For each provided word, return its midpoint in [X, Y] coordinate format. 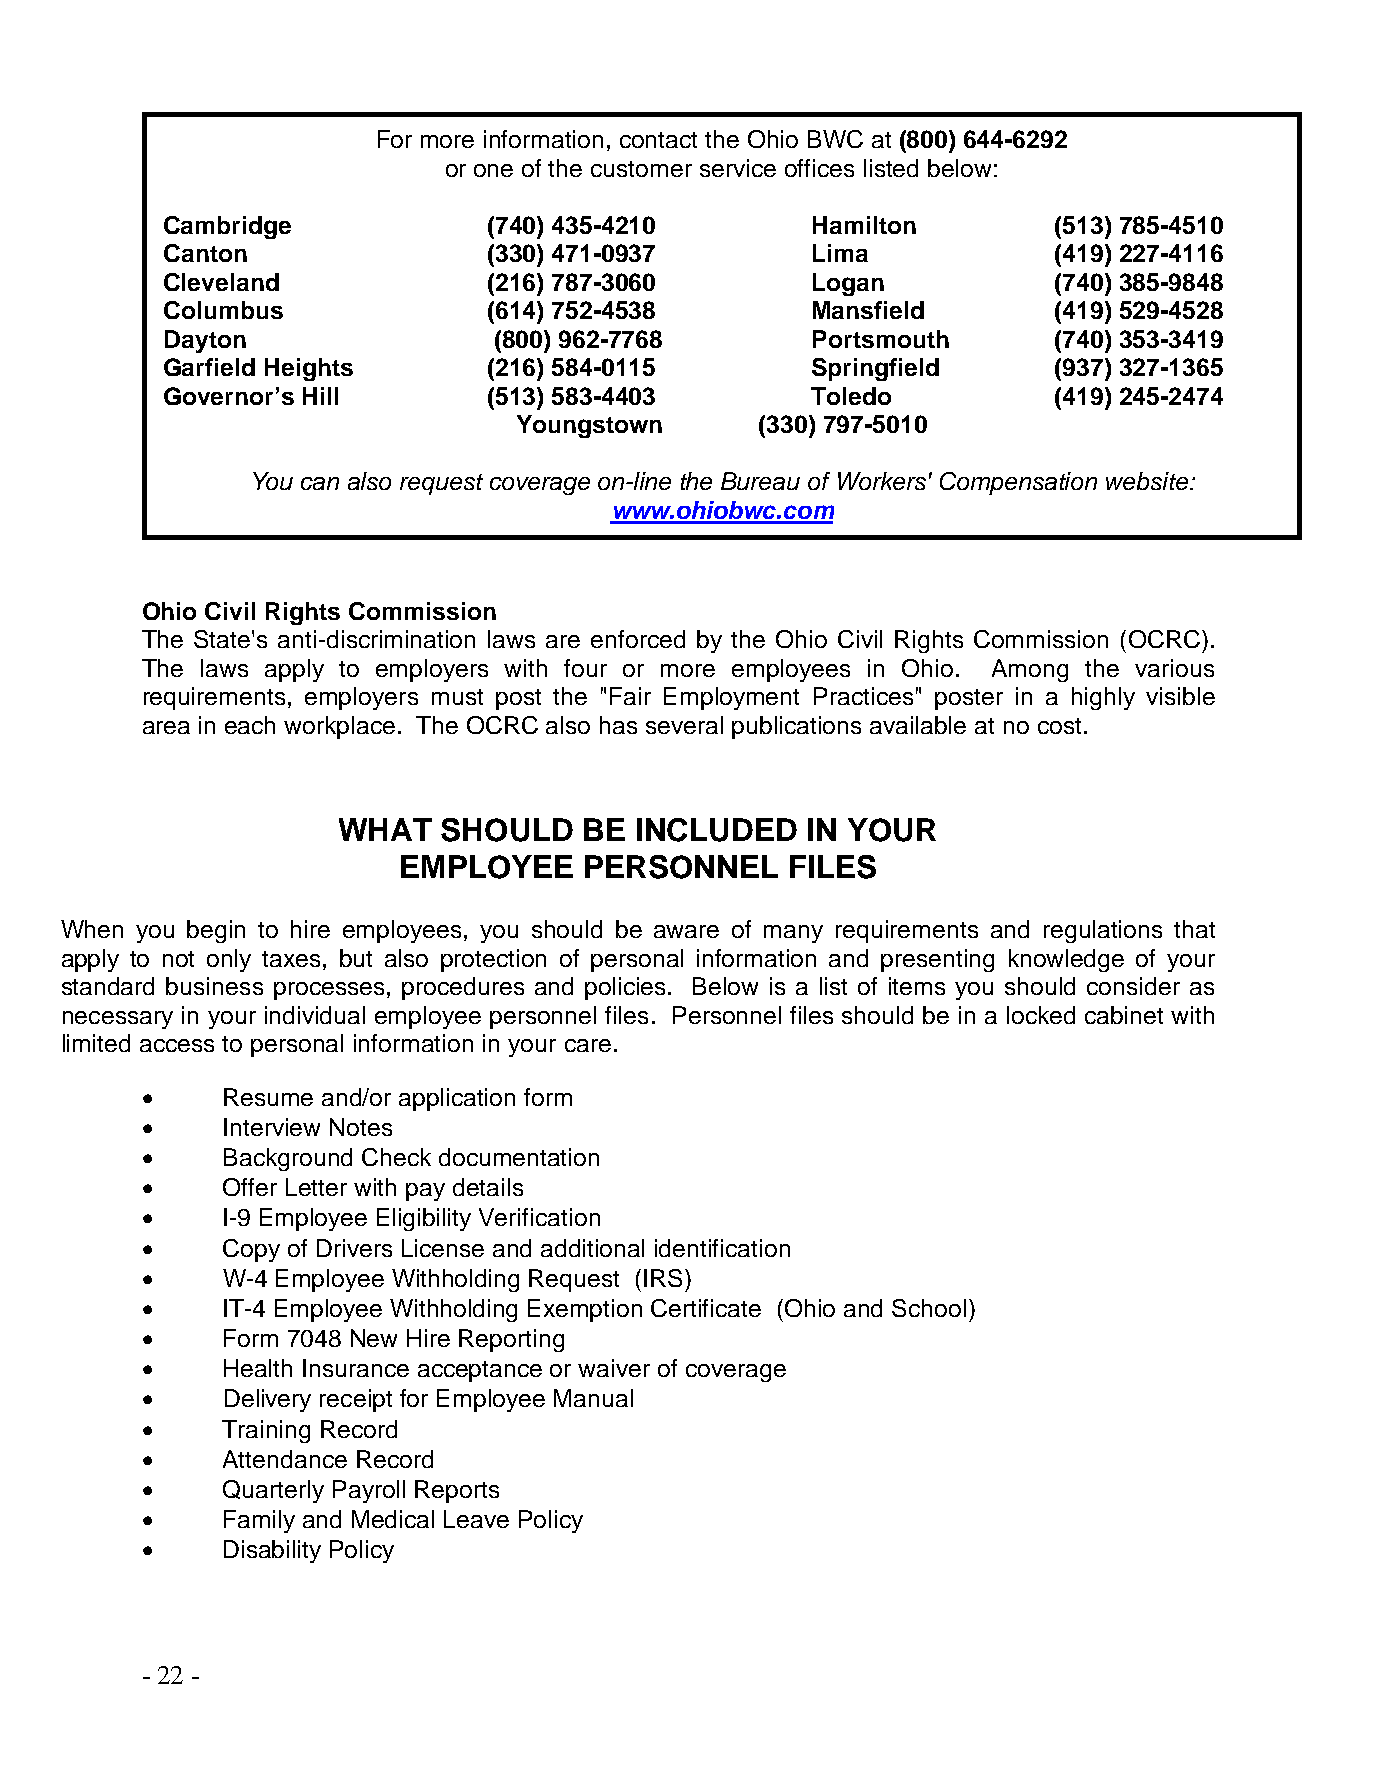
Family [259, 1521]
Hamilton [864, 225]
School [929, 1308]
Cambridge [227, 227]
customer [641, 169]
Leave [476, 1519]
